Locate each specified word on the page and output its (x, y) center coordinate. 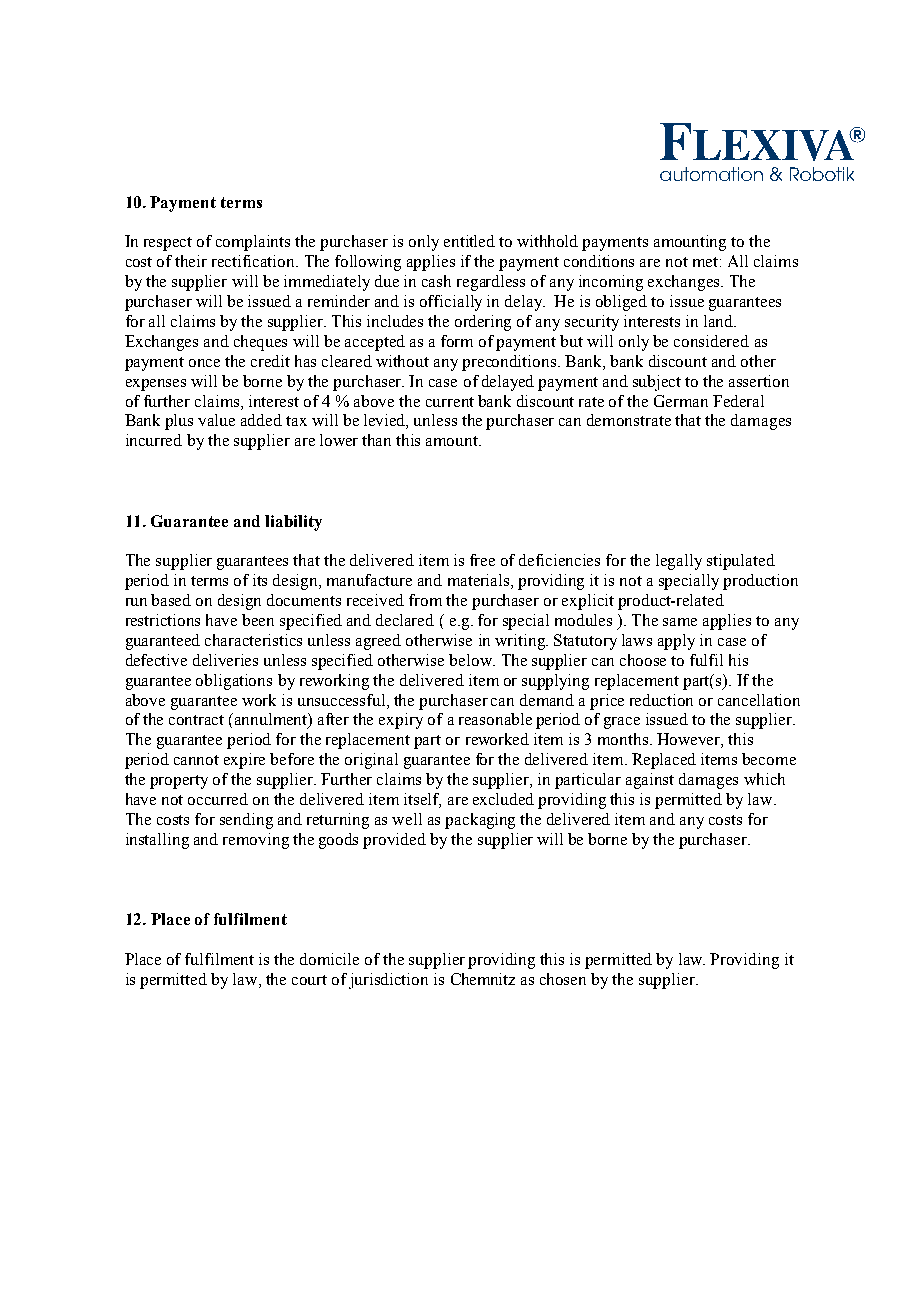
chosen (563, 979)
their (191, 261)
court (309, 980)
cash (436, 281)
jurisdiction (388, 981)
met (707, 262)
